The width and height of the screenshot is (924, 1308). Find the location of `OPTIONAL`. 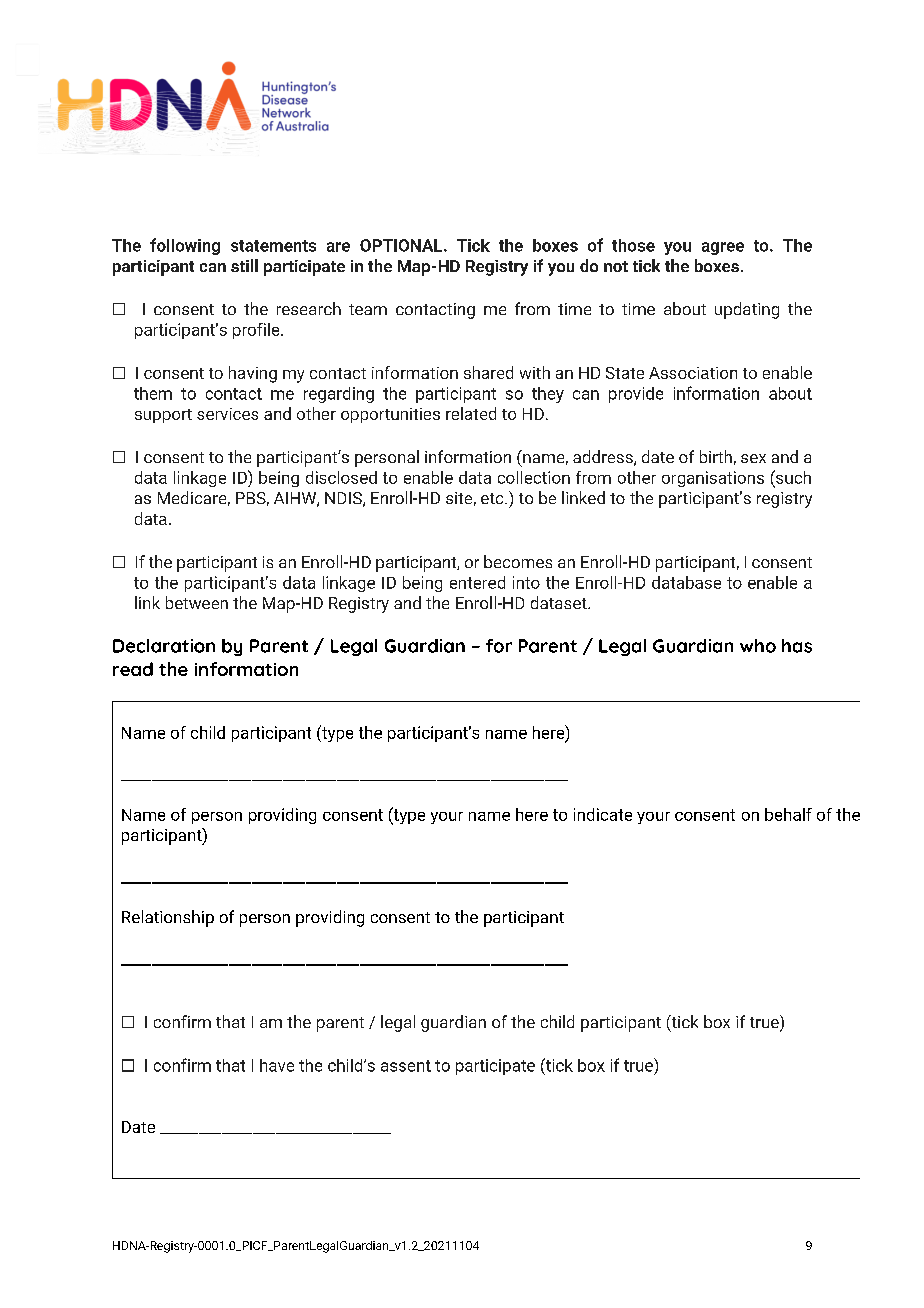

OPTIONAL is located at coordinates (402, 245).
